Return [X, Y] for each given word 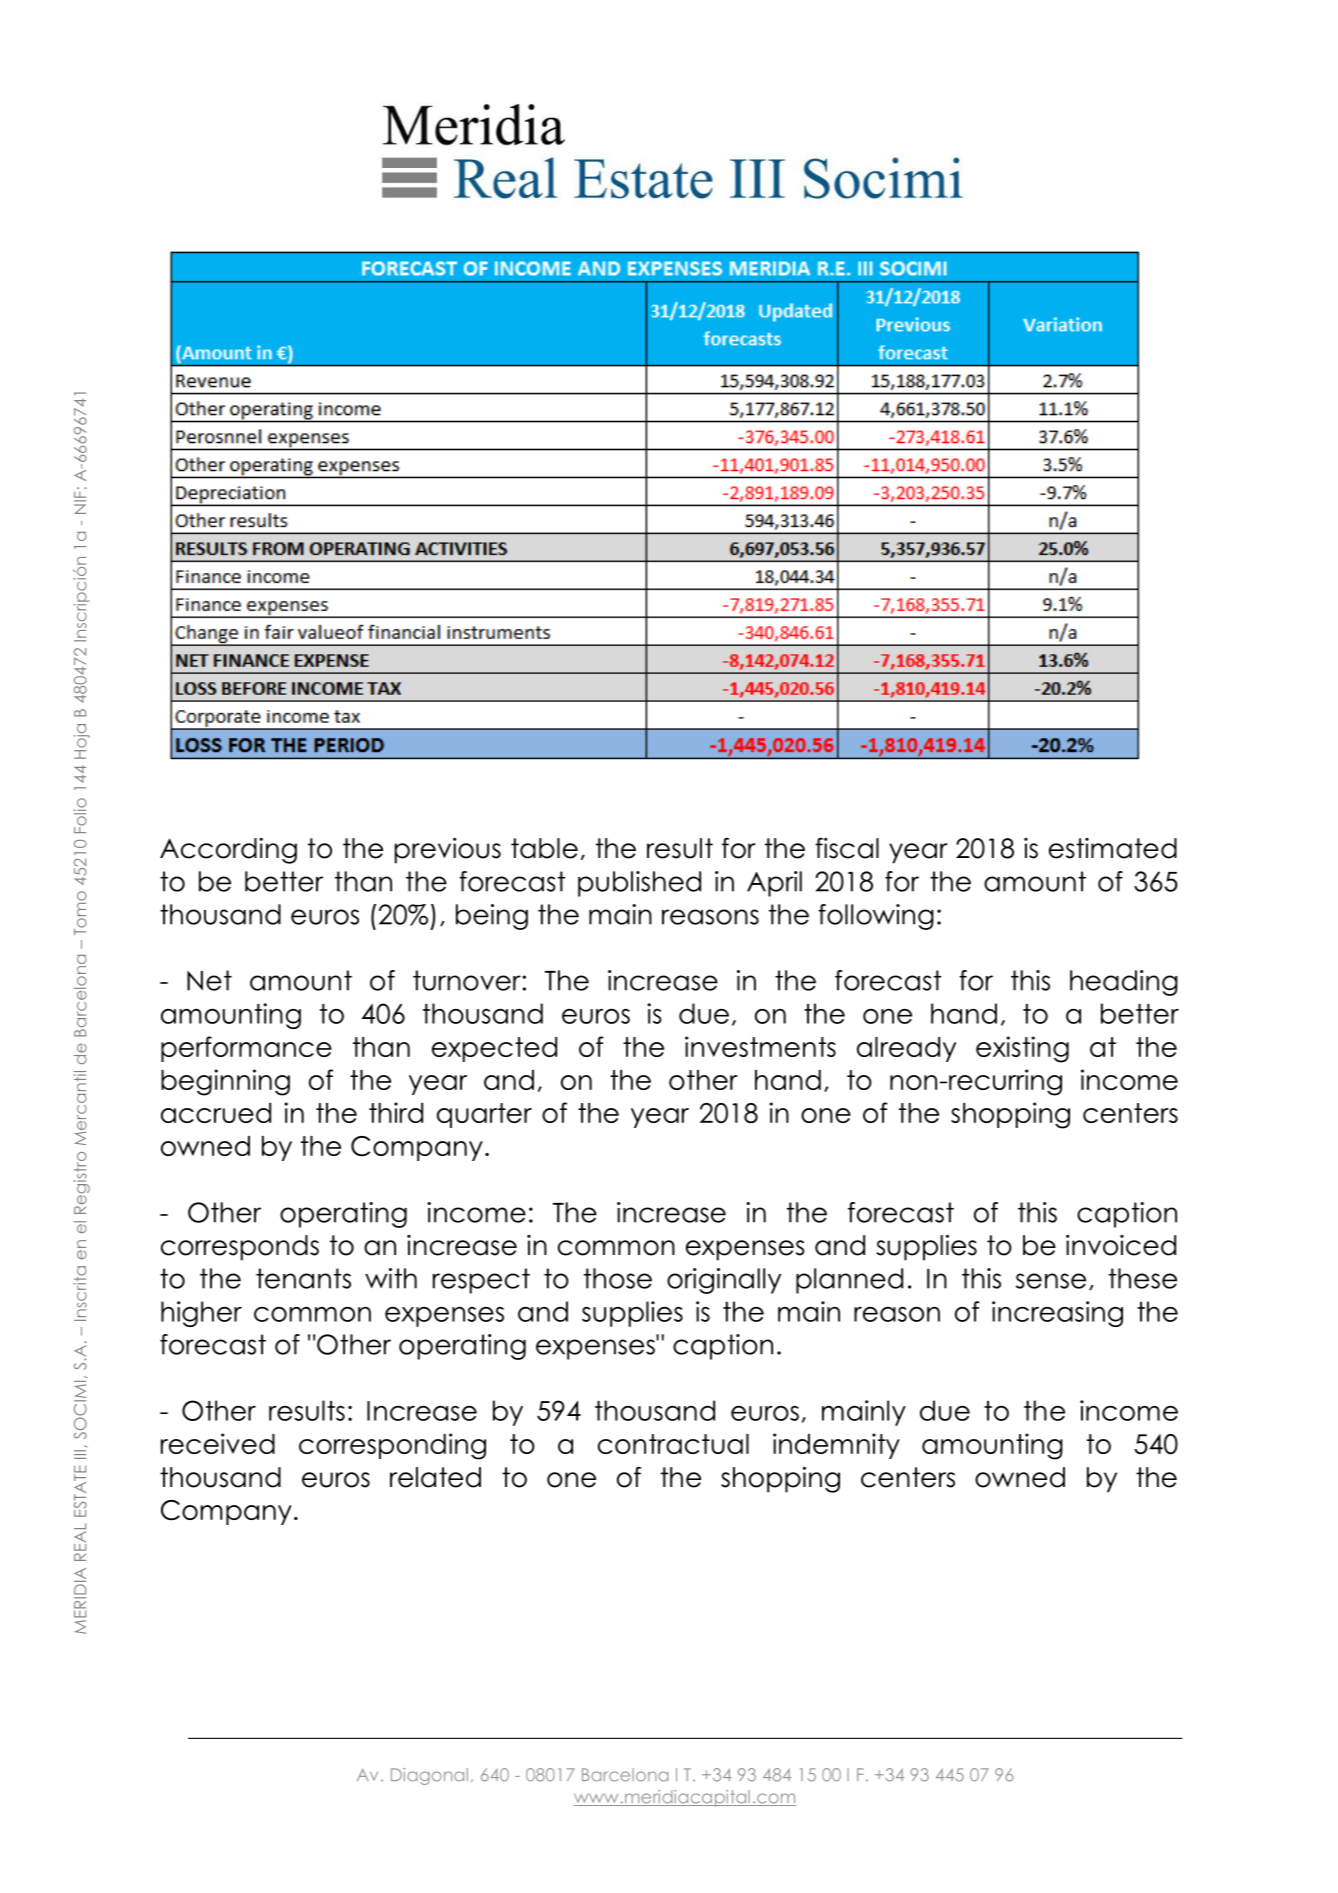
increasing [1057, 1314]
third [396, 1112]
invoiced [1121, 1245]
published [639, 884]
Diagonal [429, 1776]
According [228, 851]
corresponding [392, 1446]
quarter [484, 1115]
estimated [1113, 848]
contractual [673, 1444]
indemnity [836, 1446]
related [435, 1477]
